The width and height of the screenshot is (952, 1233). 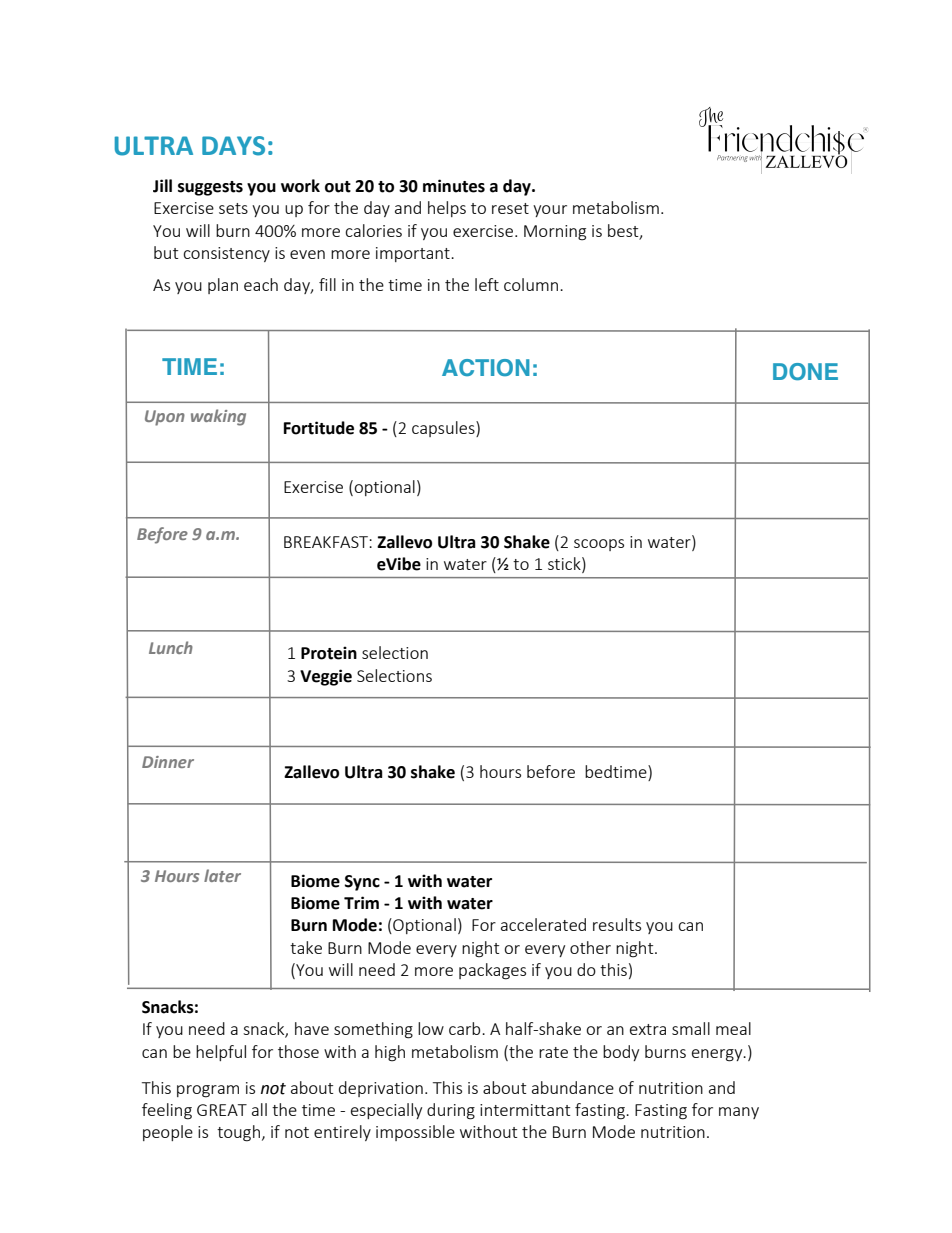 What do you see at coordinates (222, 1110) in the screenshot?
I see `GREAT` at bounding box center [222, 1110].
